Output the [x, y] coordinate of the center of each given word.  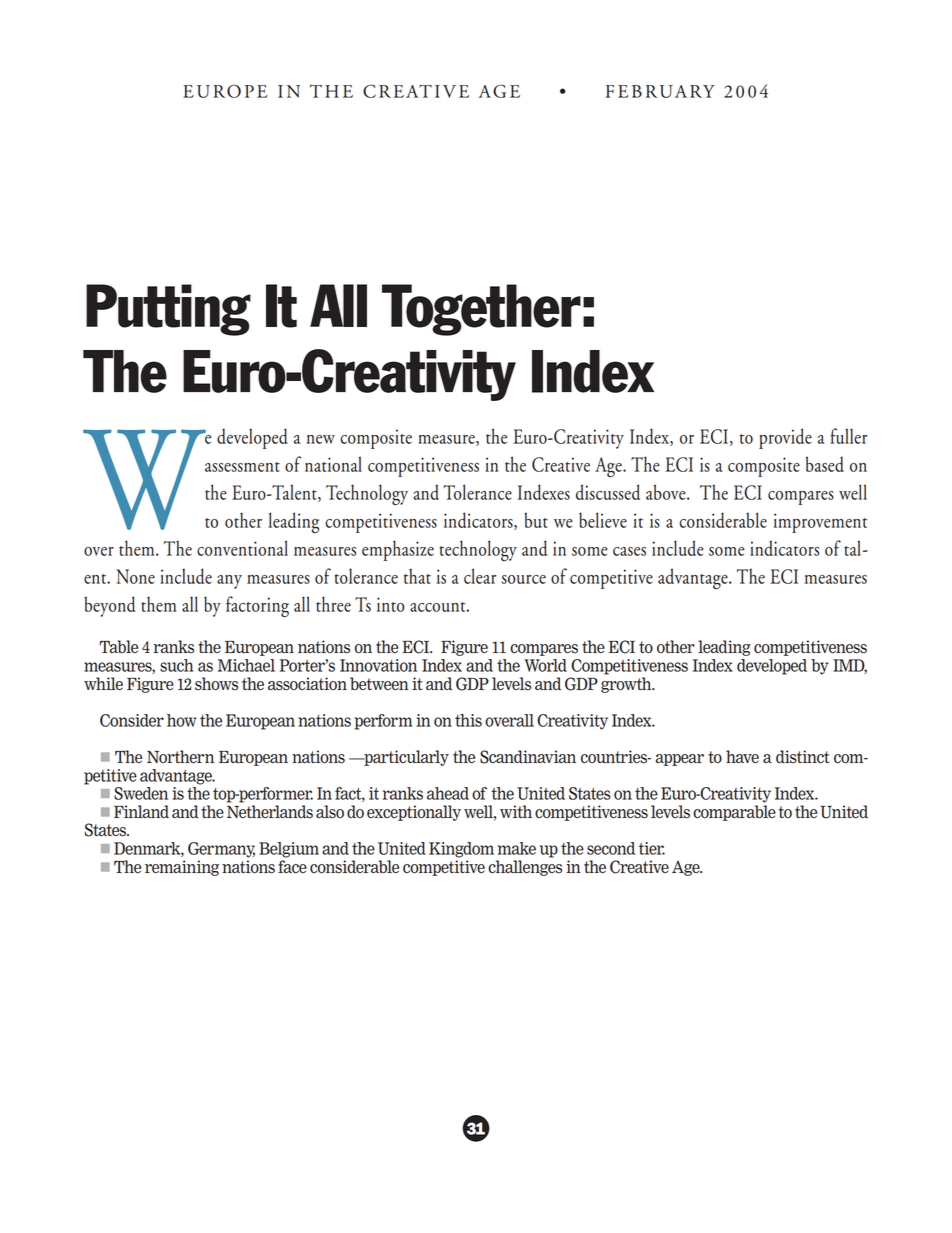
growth [627, 685]
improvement [820, 523]
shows [216, 684]
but [536, 520]
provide [785, 438]
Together [481, 310]
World [546, 665]
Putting [168, 310]
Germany [221, 850]
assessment [242, 467]
